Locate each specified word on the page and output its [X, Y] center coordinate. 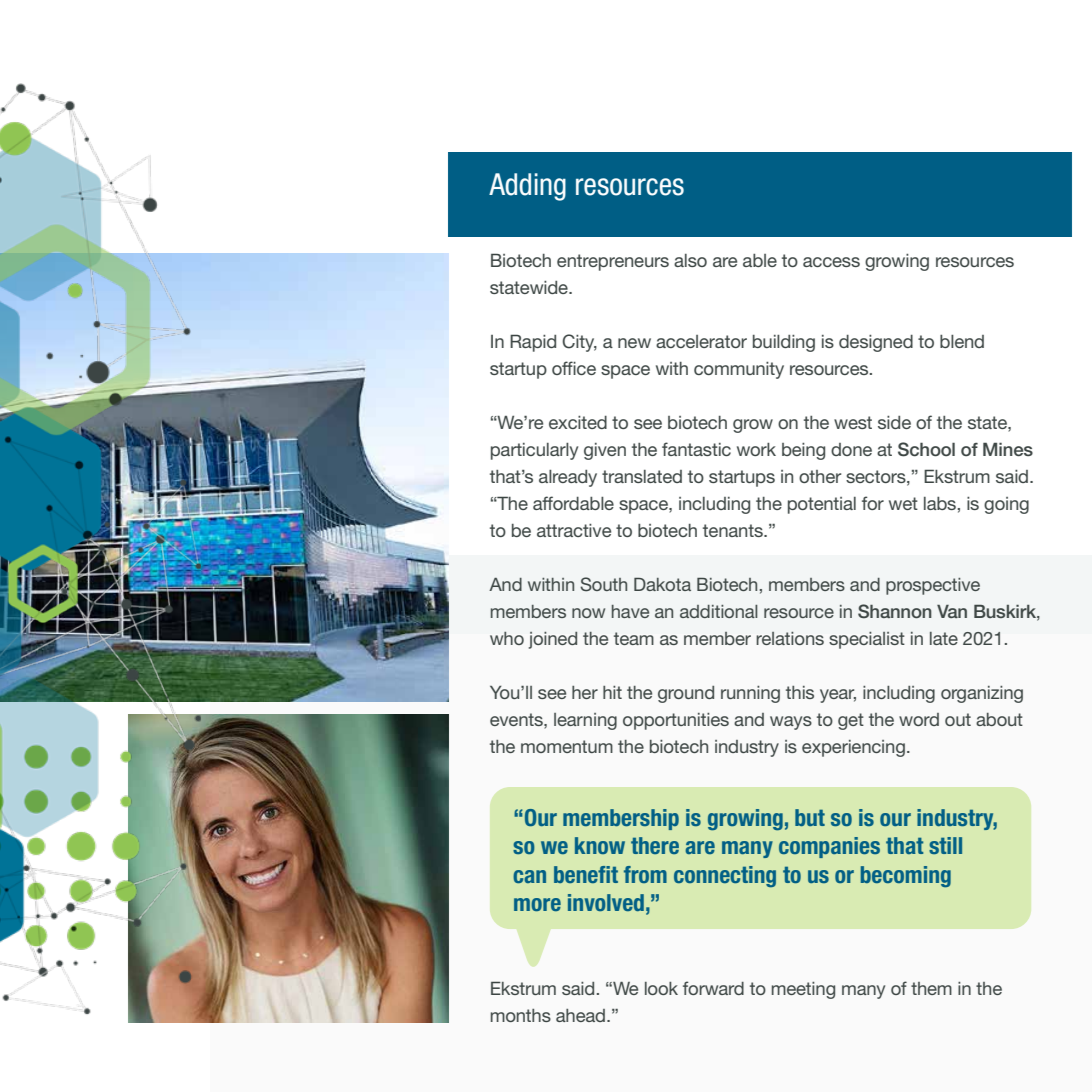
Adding [527, 187]
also [690, 260]
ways [791, 723]
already [568, 478]
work [756, 449]
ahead [580, 1015]
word [919, 719]
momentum [567, 746]
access [831, 262]
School [926, 449]
